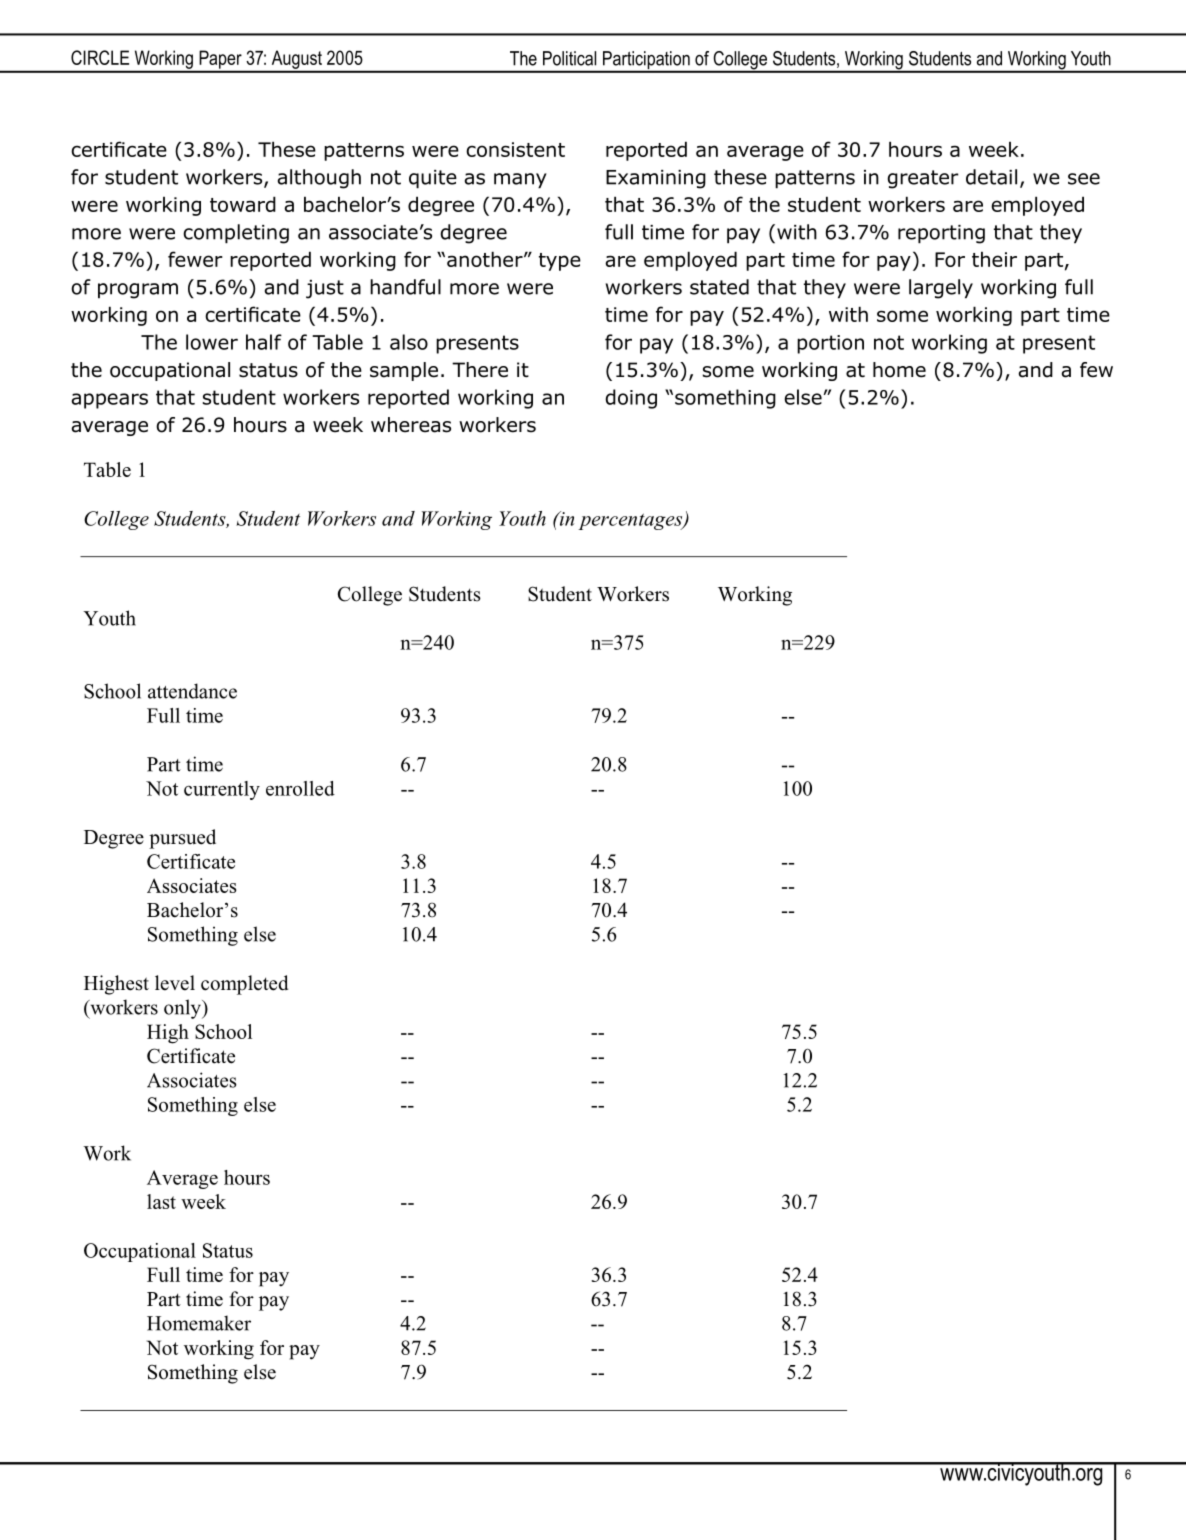 The image size is (1186, 1540). I want to click on toward, so click(243, 204).
